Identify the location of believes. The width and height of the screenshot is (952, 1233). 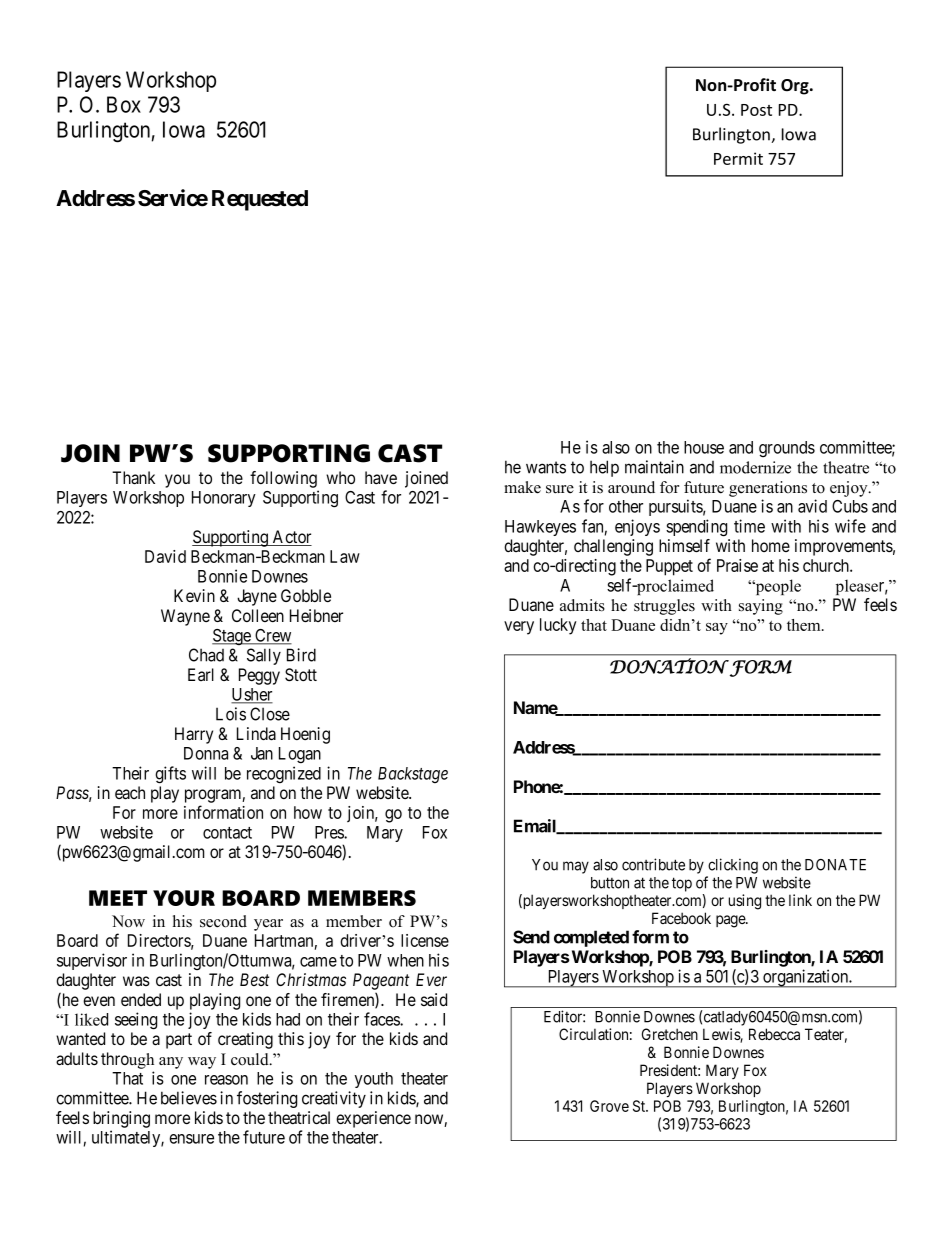
(189, 1098).
